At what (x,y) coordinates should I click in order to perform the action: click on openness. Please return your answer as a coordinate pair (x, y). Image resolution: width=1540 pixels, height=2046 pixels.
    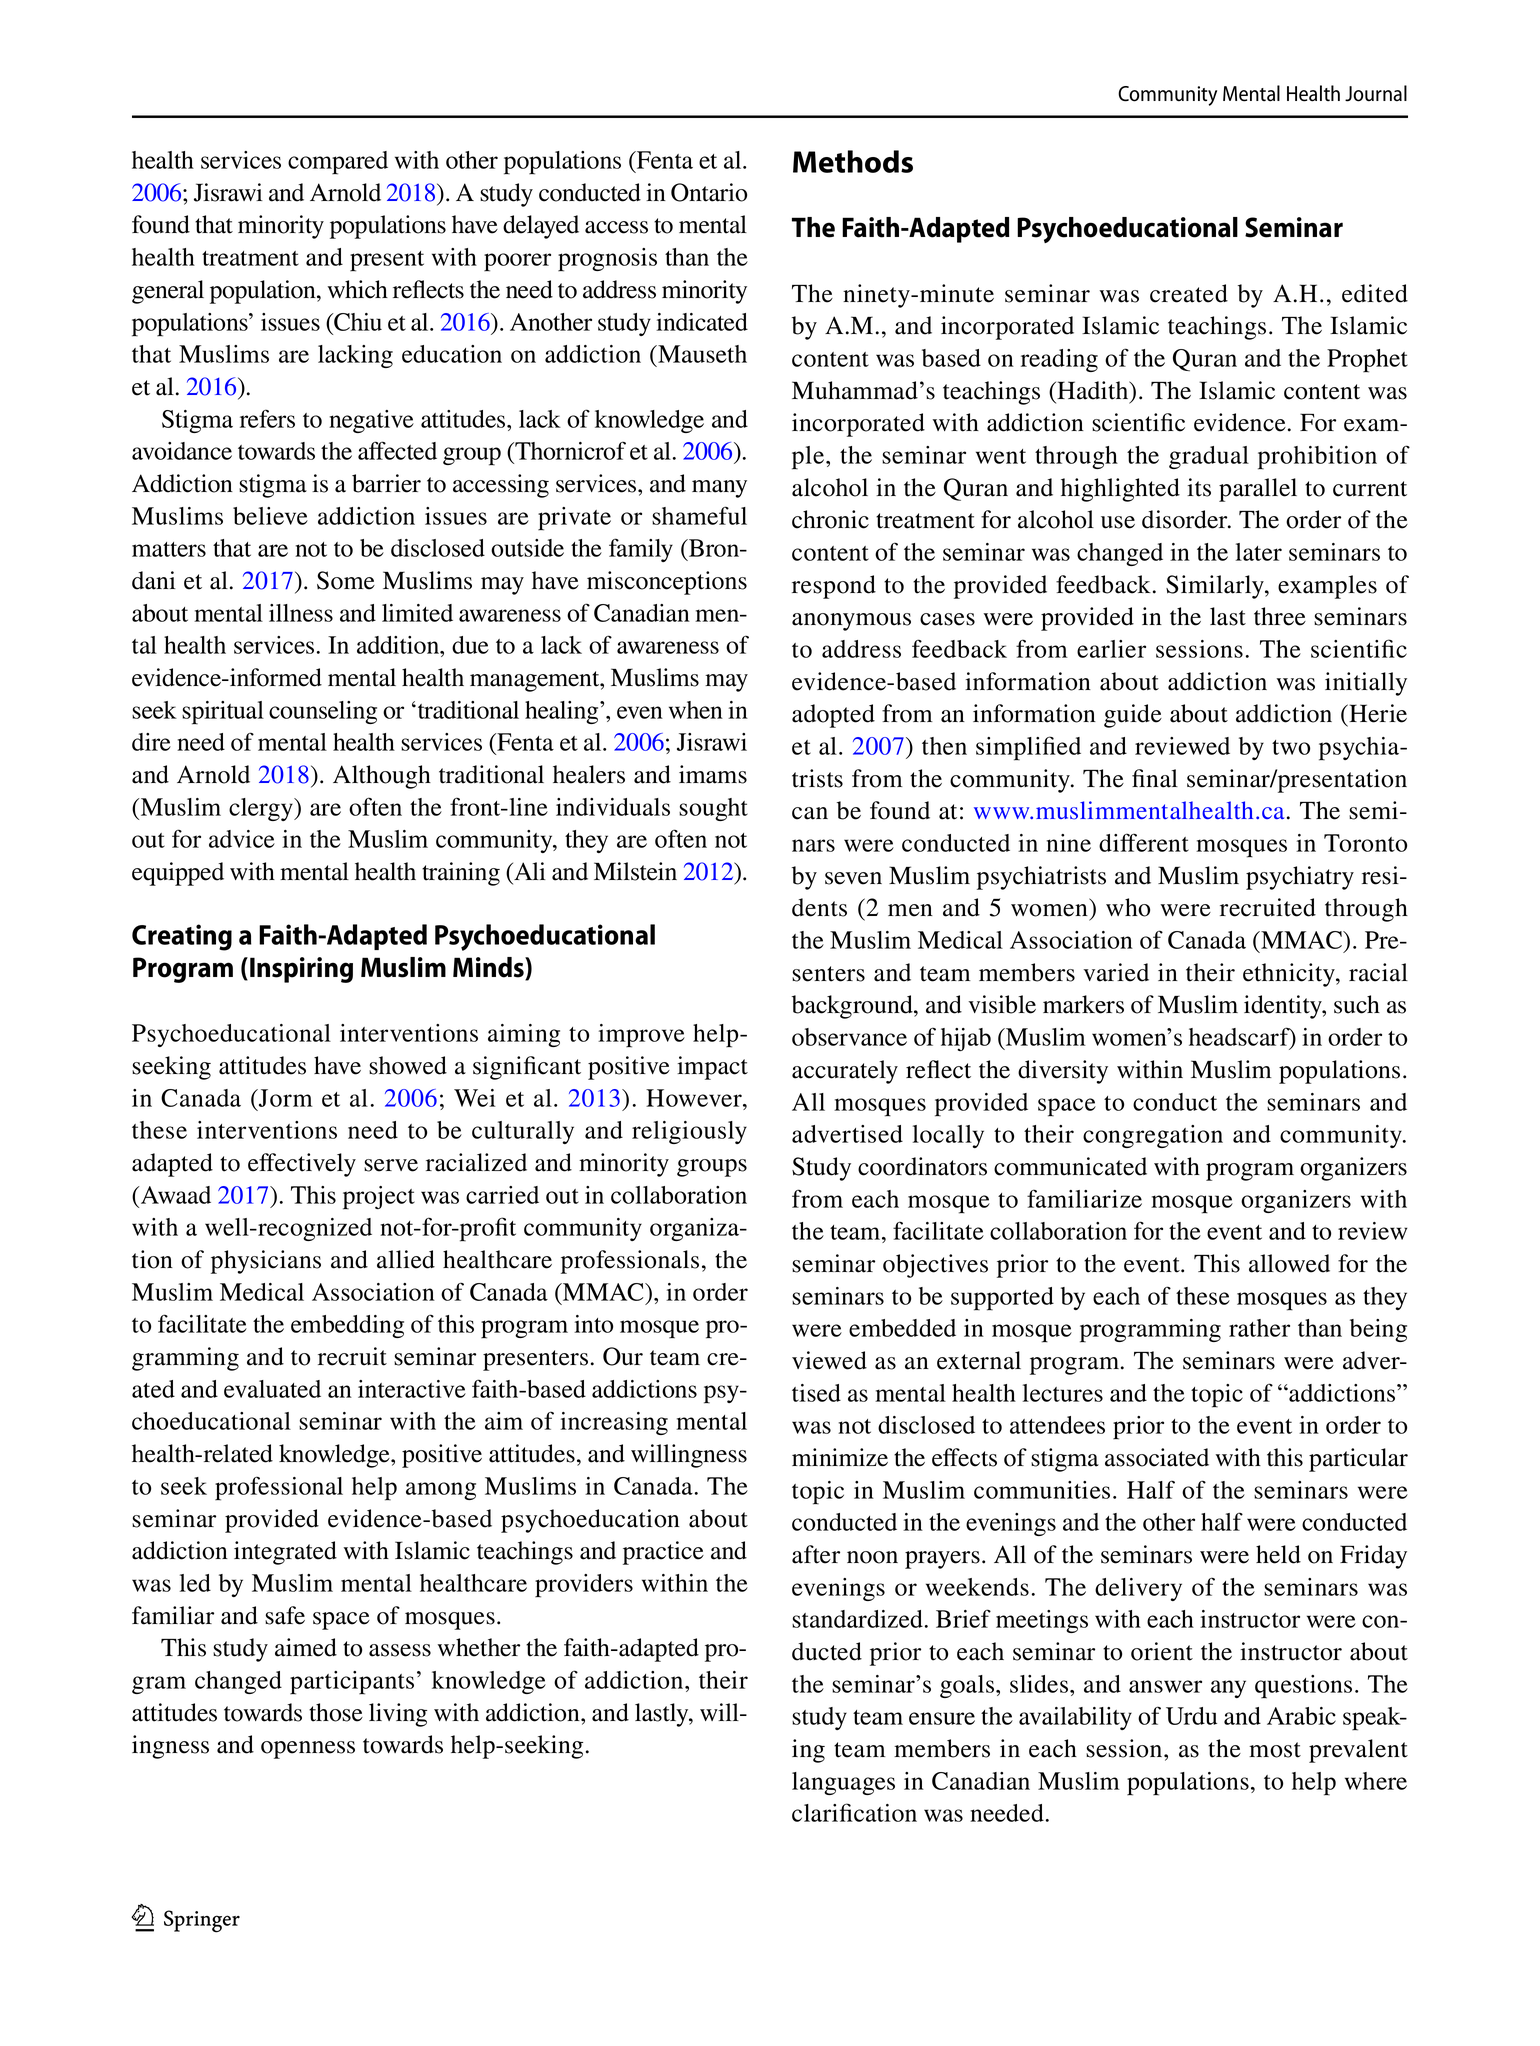
    Looking at the image, I should click on (308, 1750).
